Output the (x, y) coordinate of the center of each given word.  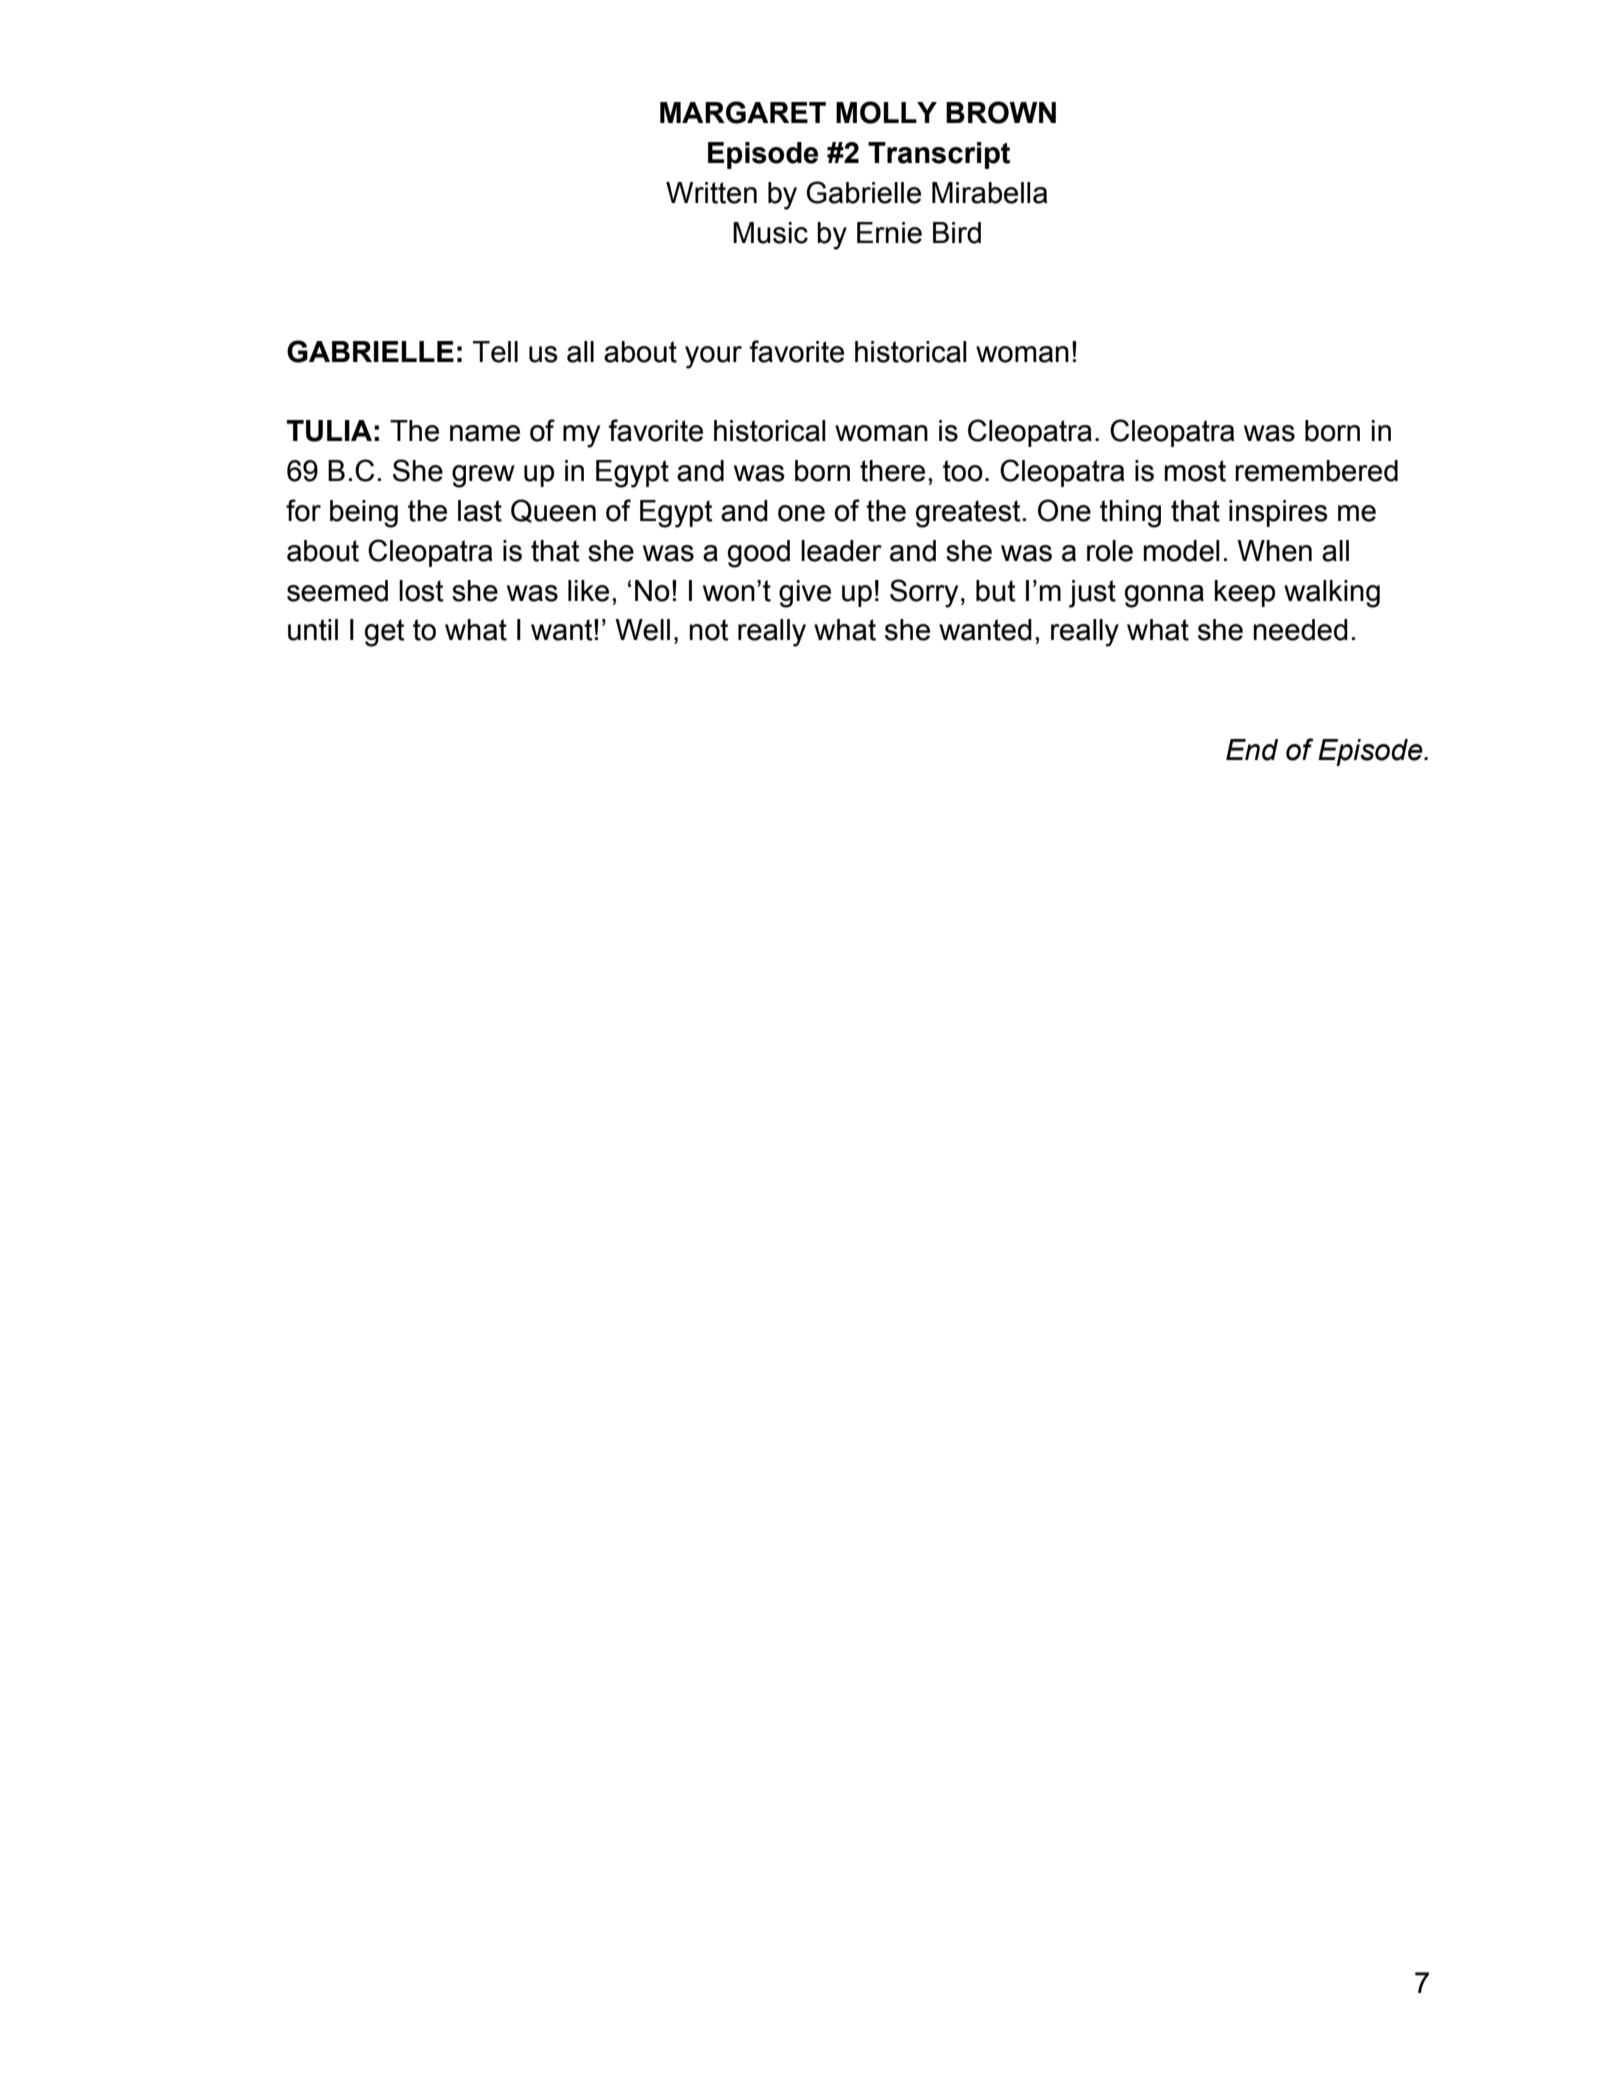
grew (483, 476)
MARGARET (743, 112)
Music (770, 233)
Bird (957, 233)
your (713, 357)
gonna (1164, 596)
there (892, 471)
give (805, 594)
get (385, 633)
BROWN (1001, 112)
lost (421, 591)
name (485, 433)
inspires (1278, 513)
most (1195, 471)
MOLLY (886, 112)
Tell (495, 352)
